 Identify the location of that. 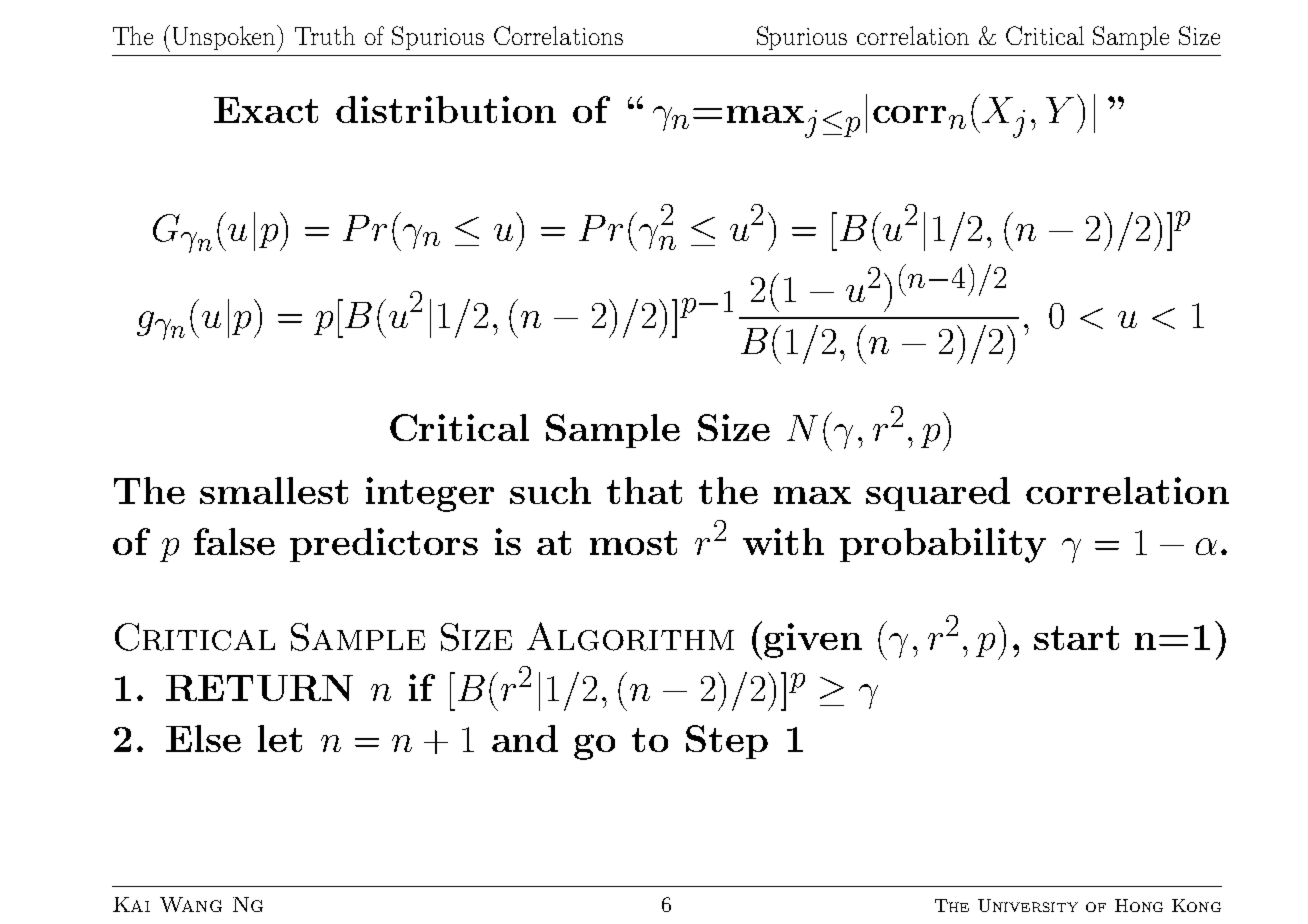
(644, 490).
